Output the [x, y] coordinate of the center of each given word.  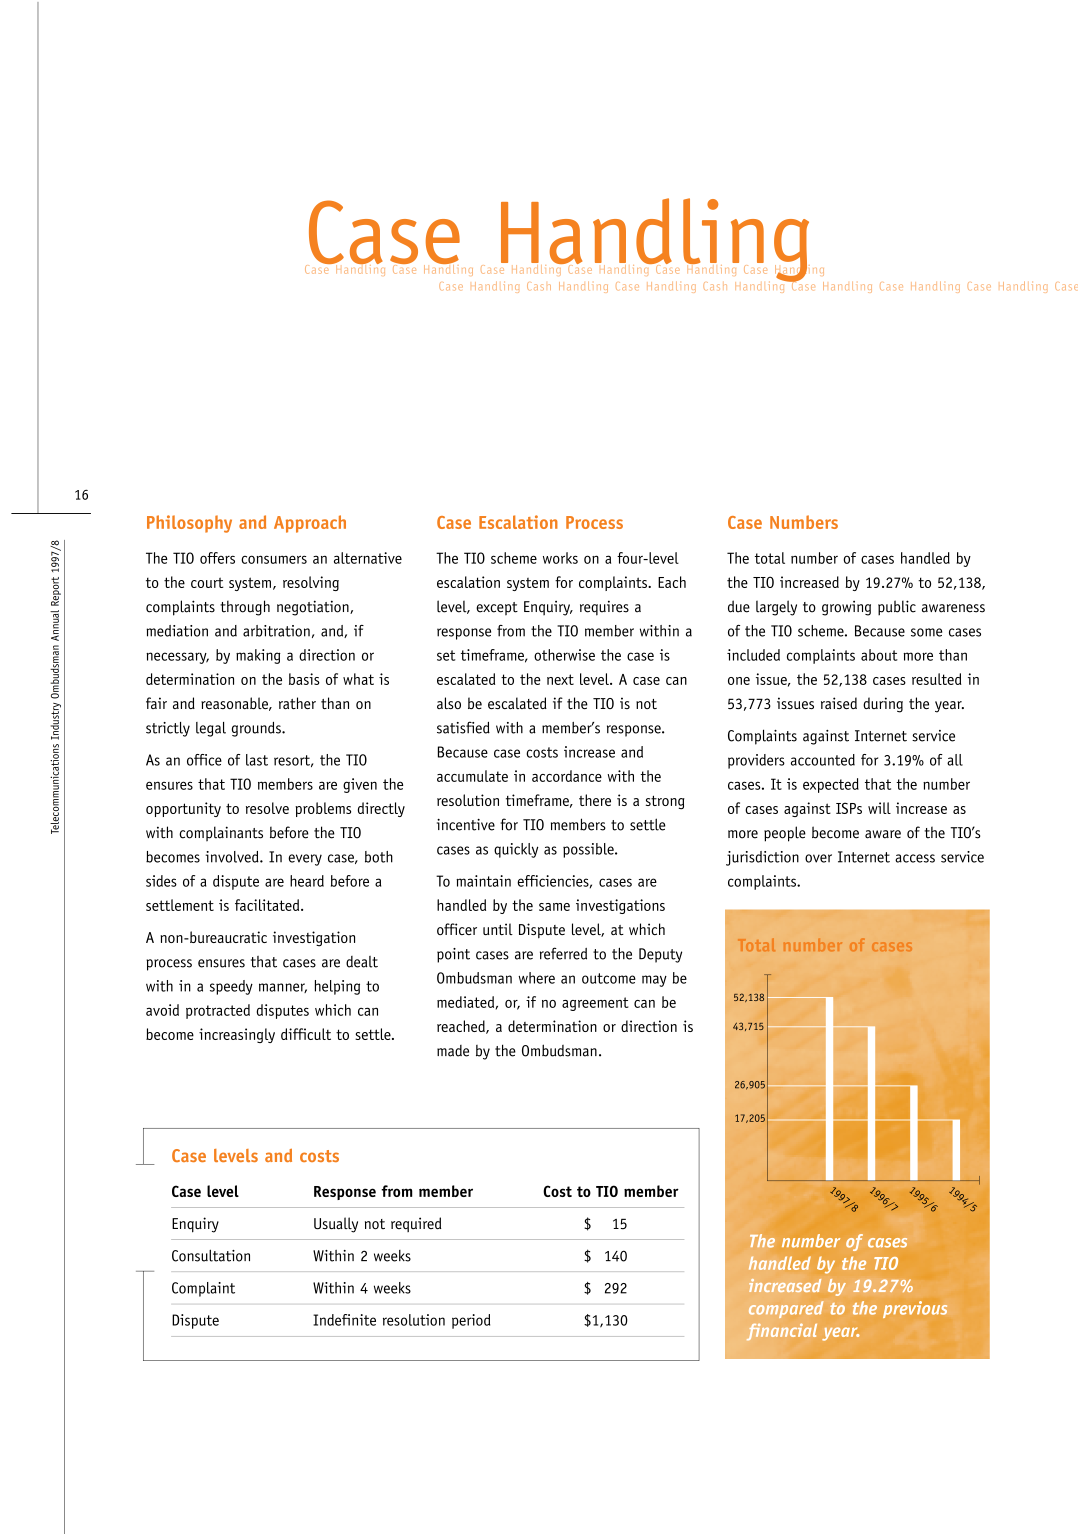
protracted [218, 1011]
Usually [336, 1225]
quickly [516, 850]
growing [846, 608]
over [818, 858]
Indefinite [344, 1320]
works [560, 558]
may [654, 981]
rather [297, 703]
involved [233, 857]
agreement [595, 1004]
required [416, 1224]
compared [786, 1309]
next [560, 679]
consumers [274, 559]
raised [839, 703]
